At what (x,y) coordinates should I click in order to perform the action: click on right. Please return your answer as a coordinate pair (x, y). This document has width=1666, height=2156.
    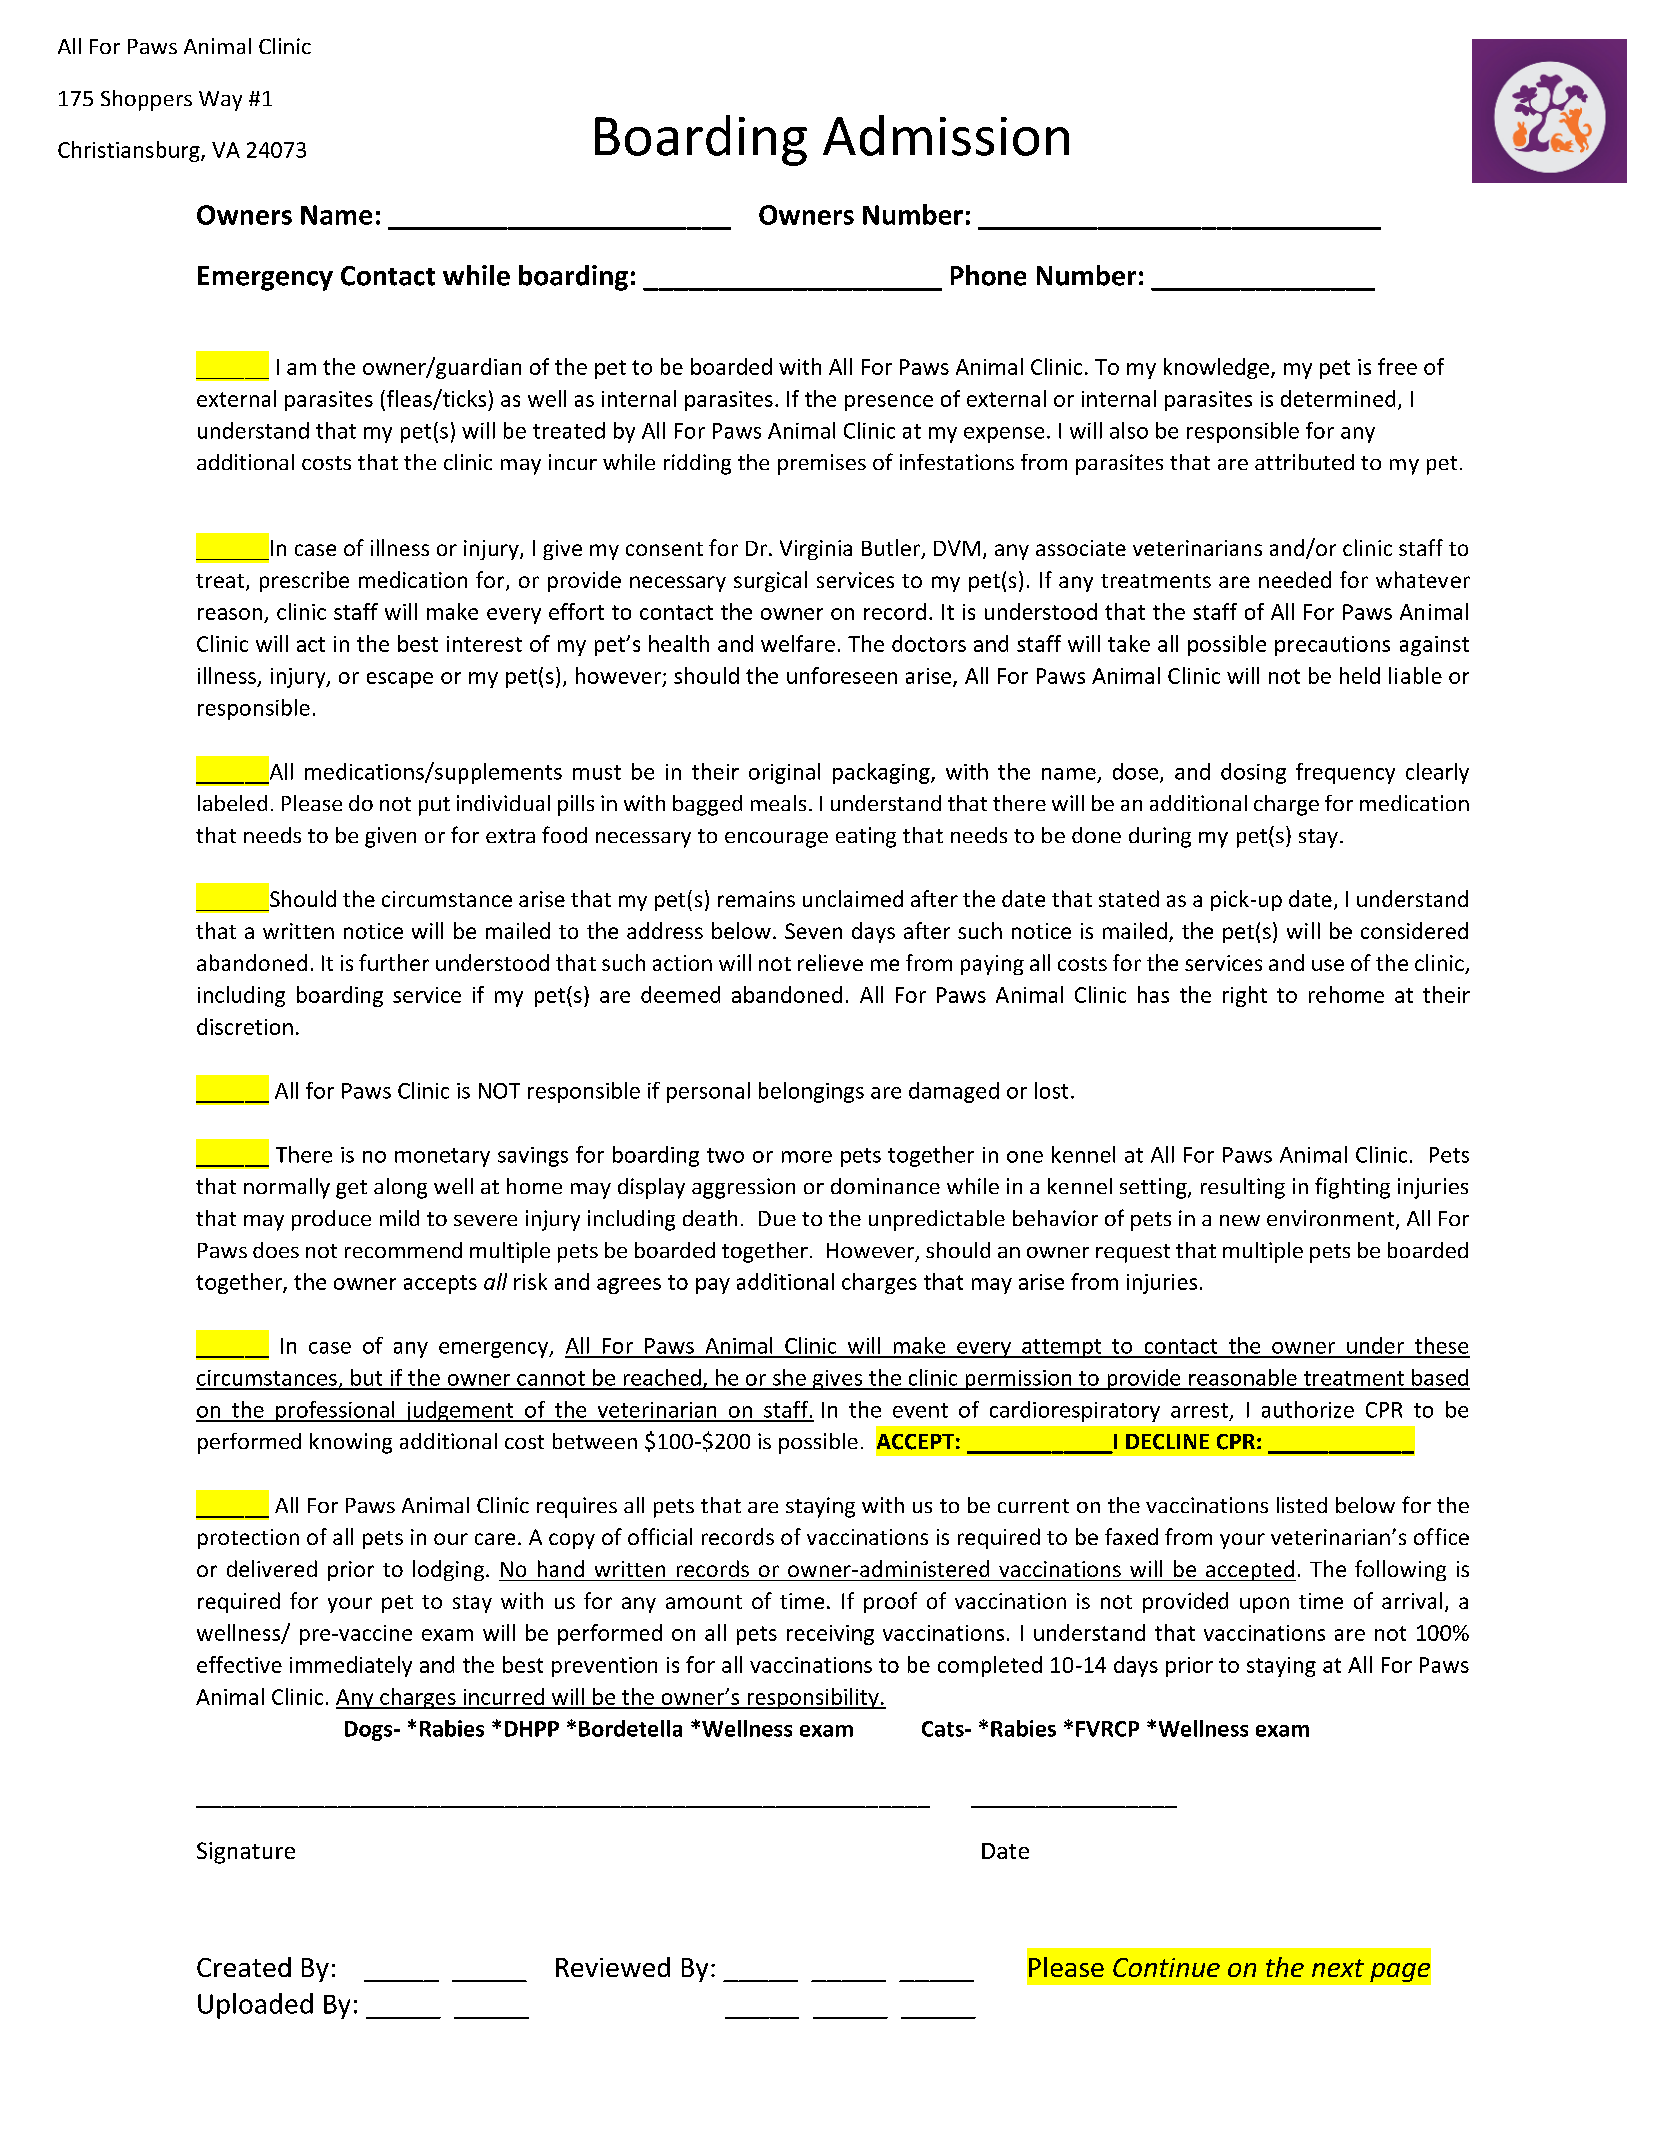
    Looking at the image, I should click on (1245, 996).
